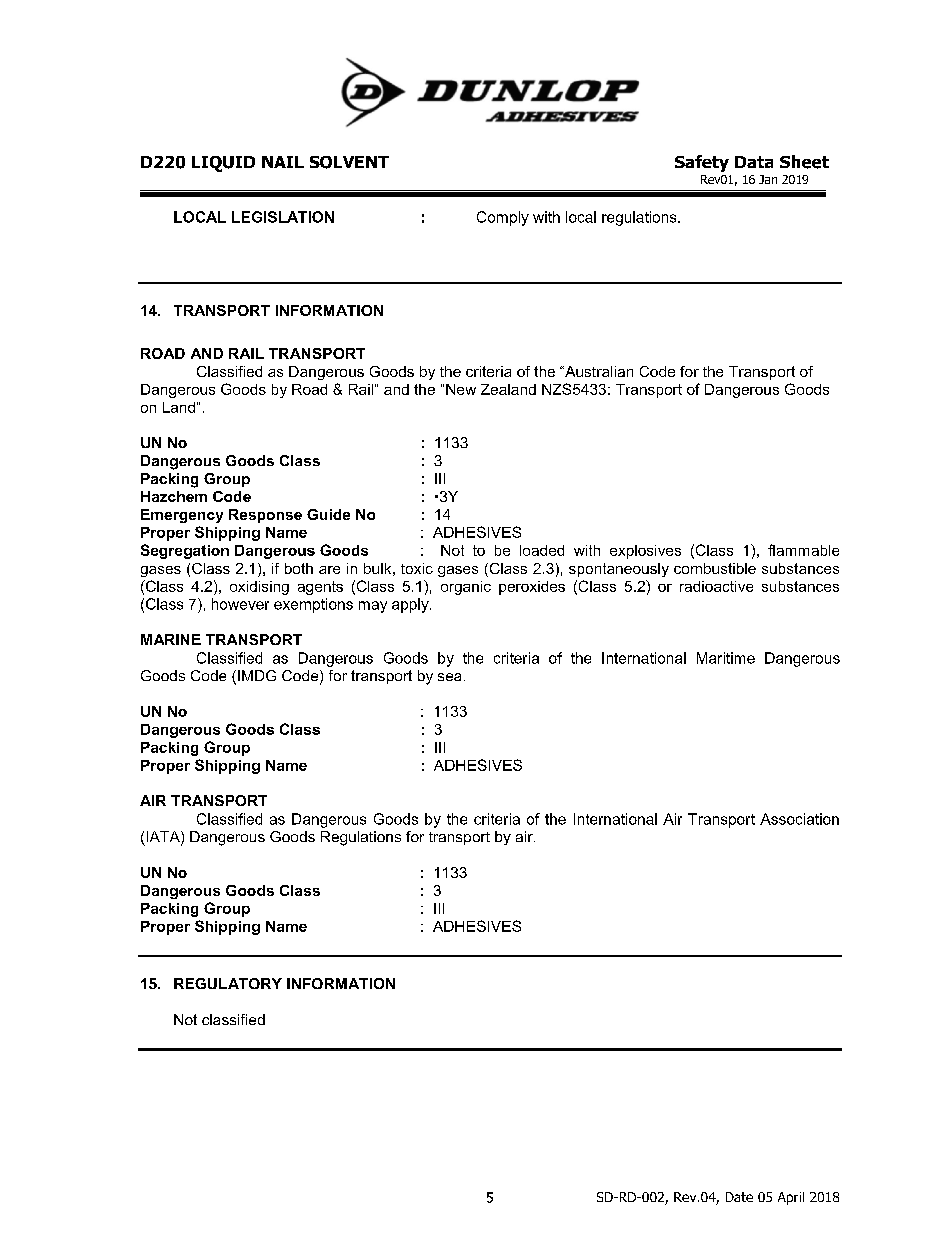 Image resolution: width=952 pixels, height=1233 pixels. Describe the element at coordinates (503, 218) in the page. I see `Comply` at that location.
